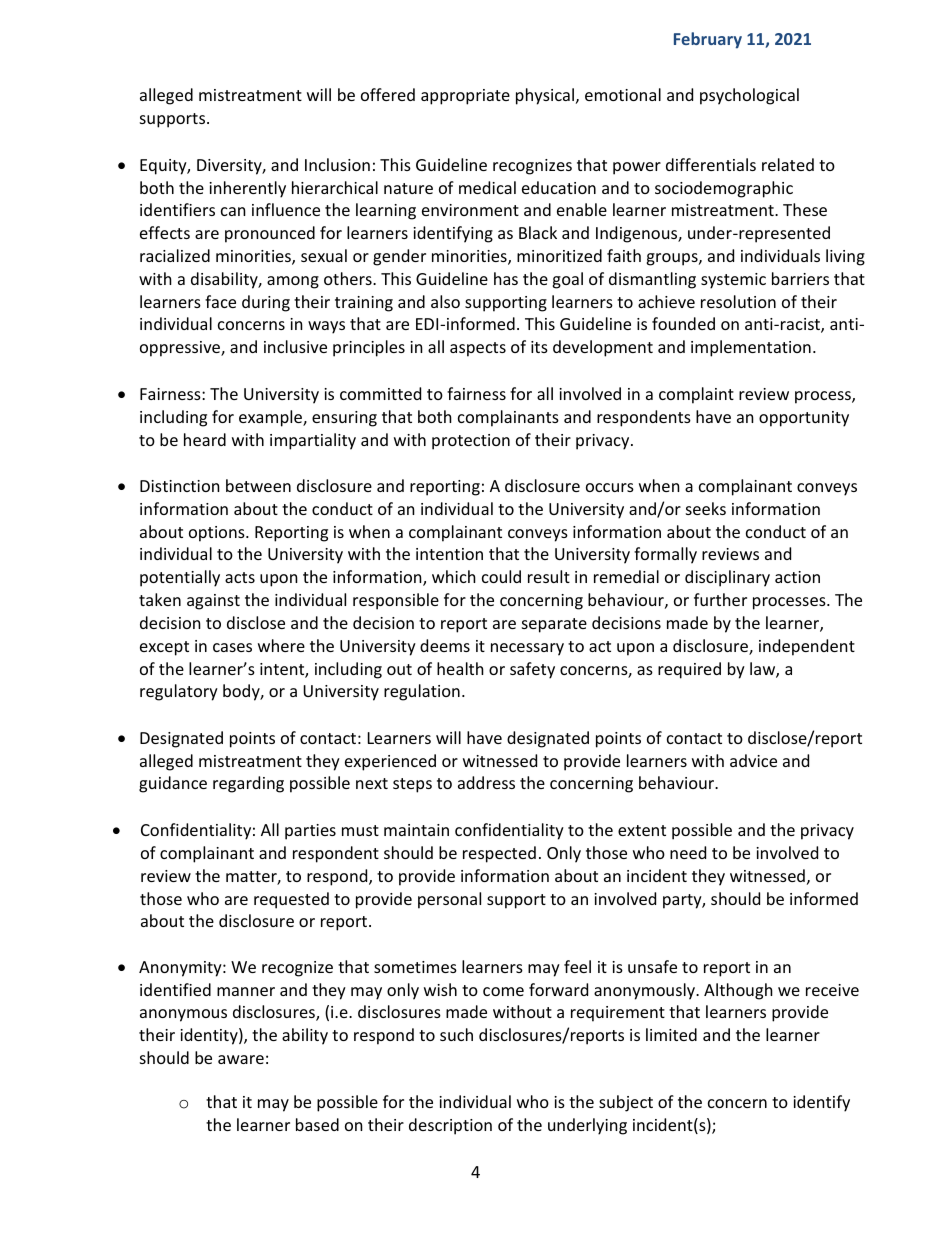 Image resolution: width=952 pixels, height=1233 pixels. What do you see at coordinates (241, 1059) in the screenshot?
I see `aware` at bounding box center [241, 1059].
